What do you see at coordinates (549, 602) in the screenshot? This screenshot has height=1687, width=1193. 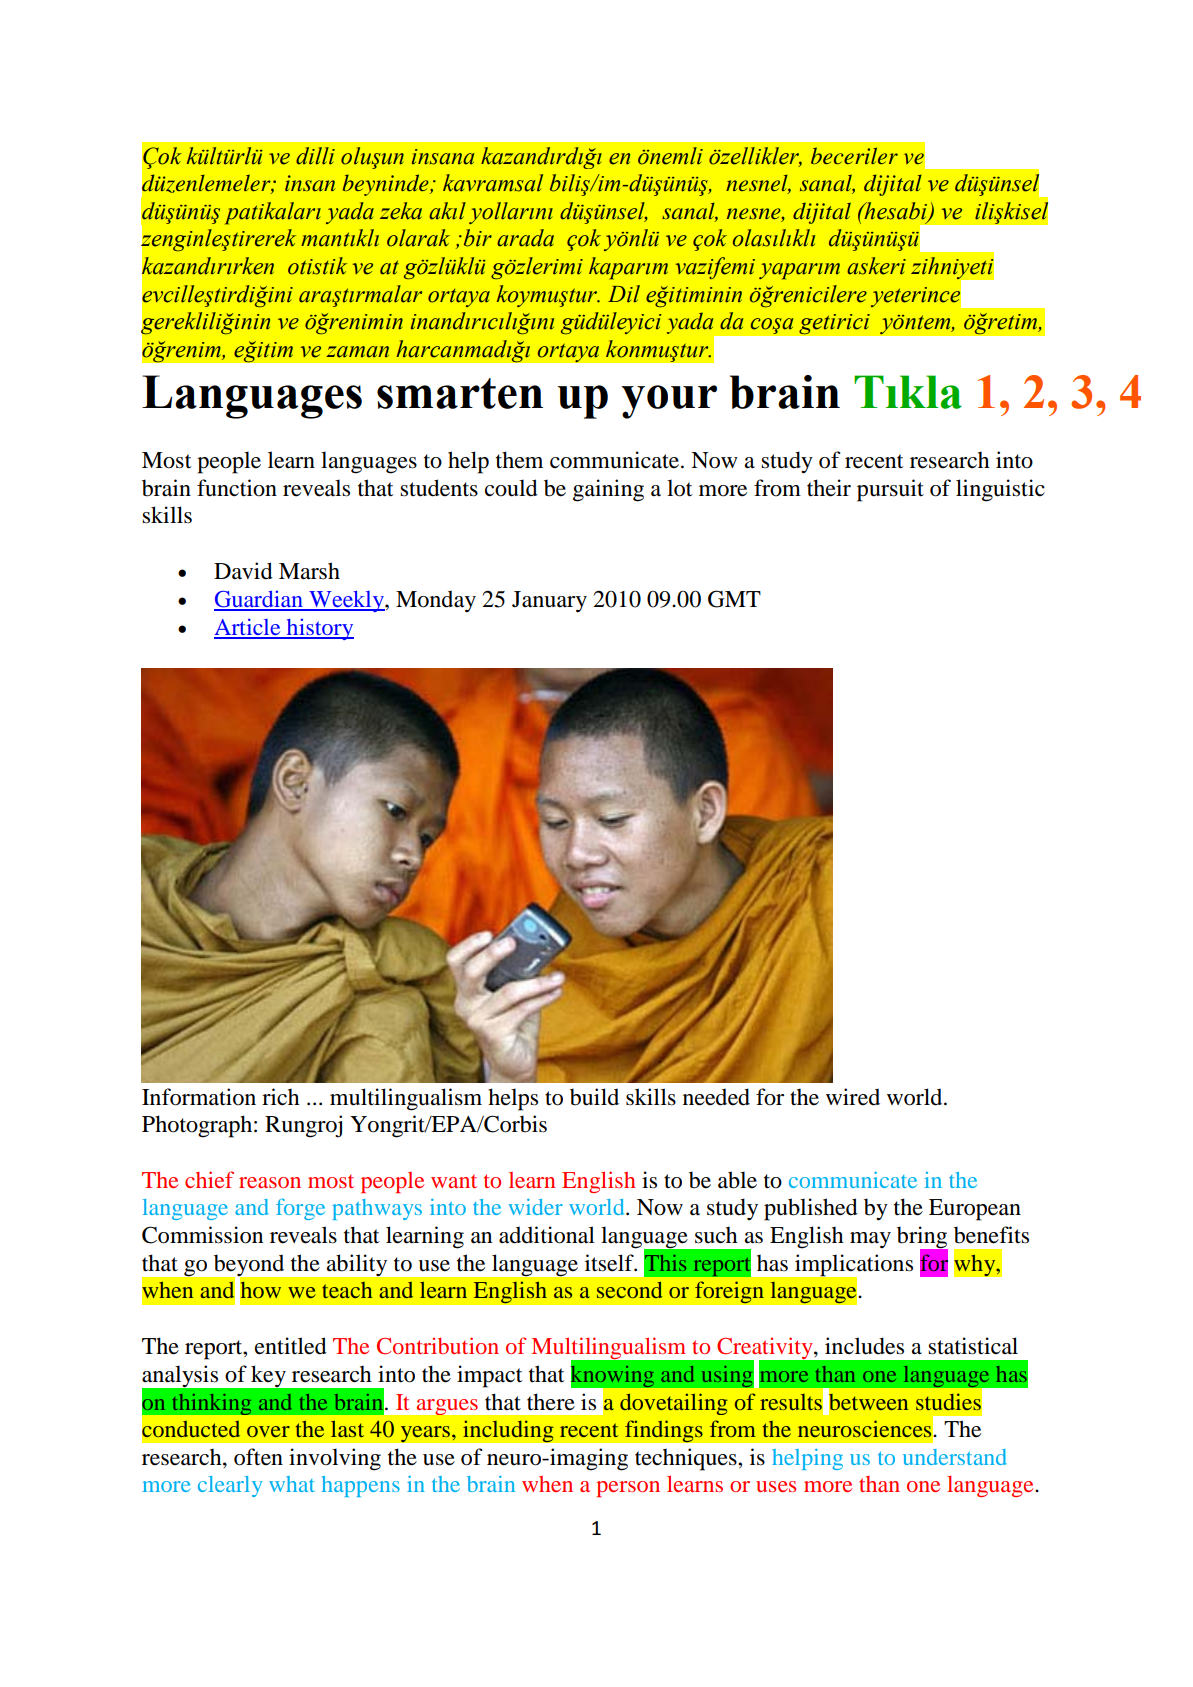 I see `January` at bounding box center [549, 602].
